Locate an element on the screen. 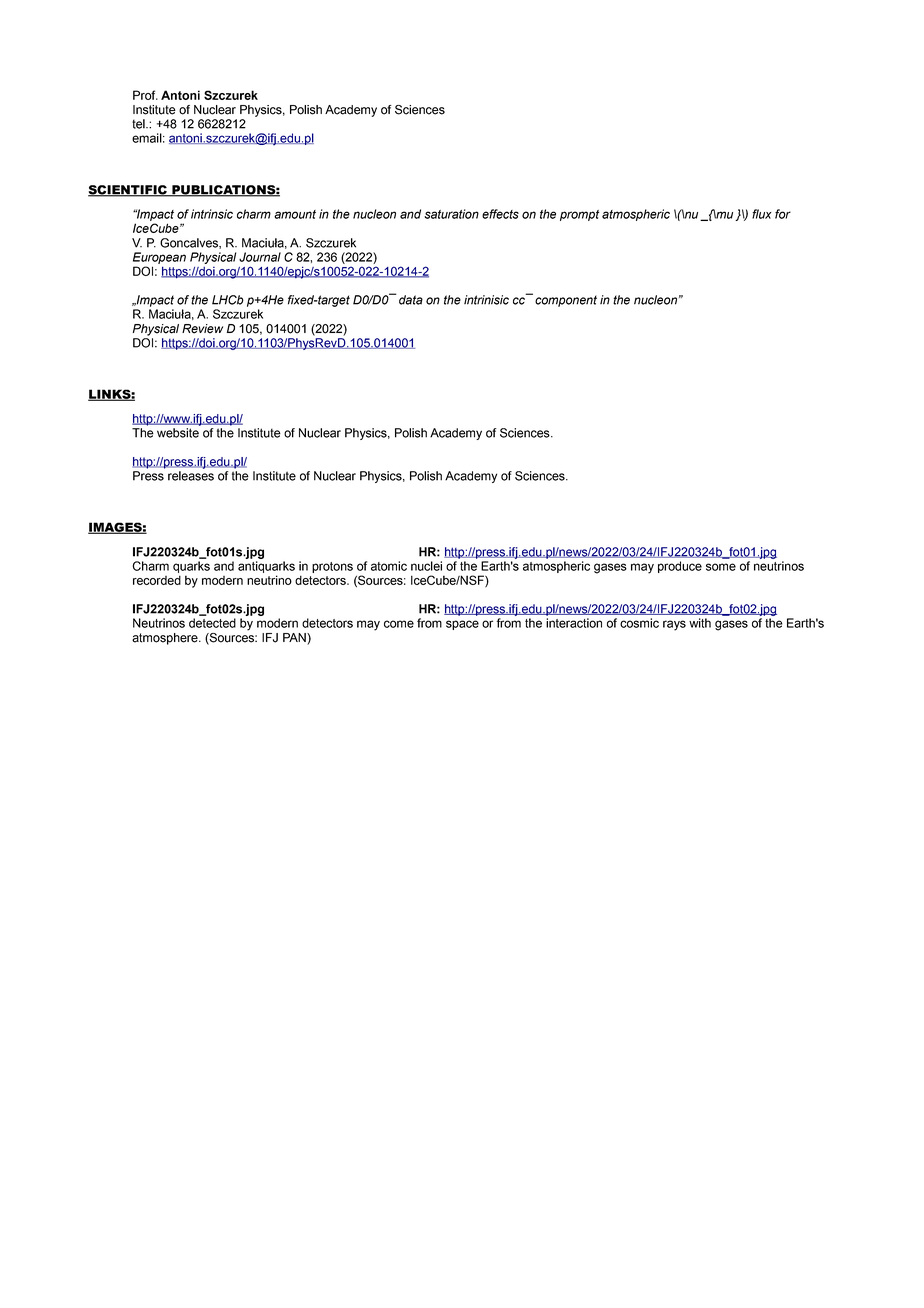 The image size is (924, 1308). data is located at coordinates (411, 300).
